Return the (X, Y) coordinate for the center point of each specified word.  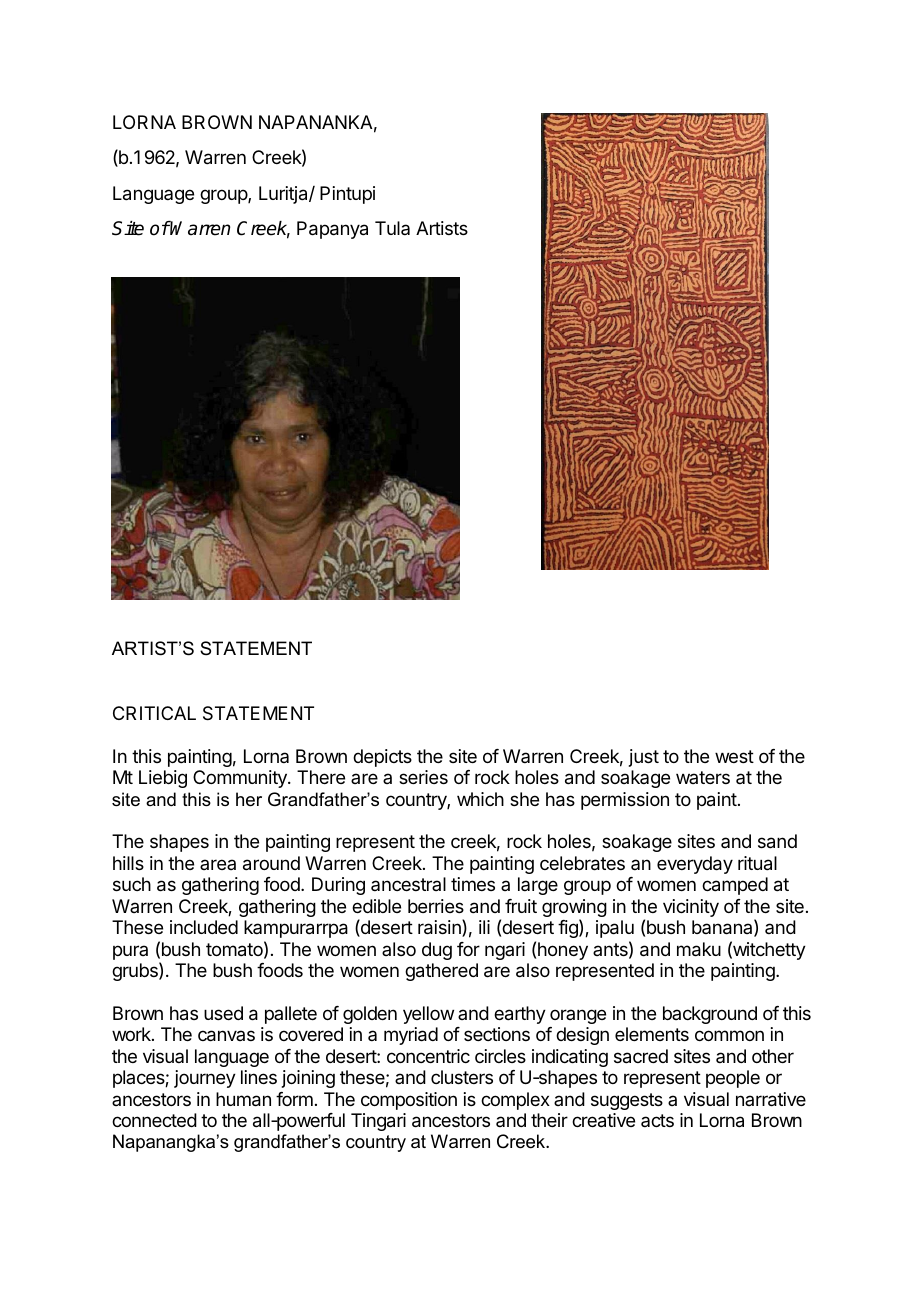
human (243, 1099)
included (204, 927)
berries (436, 906)
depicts (382, 758)
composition (409, 1101)
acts (657, 1120)
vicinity (691, 908)
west (734, 756)
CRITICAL (154, 713)
